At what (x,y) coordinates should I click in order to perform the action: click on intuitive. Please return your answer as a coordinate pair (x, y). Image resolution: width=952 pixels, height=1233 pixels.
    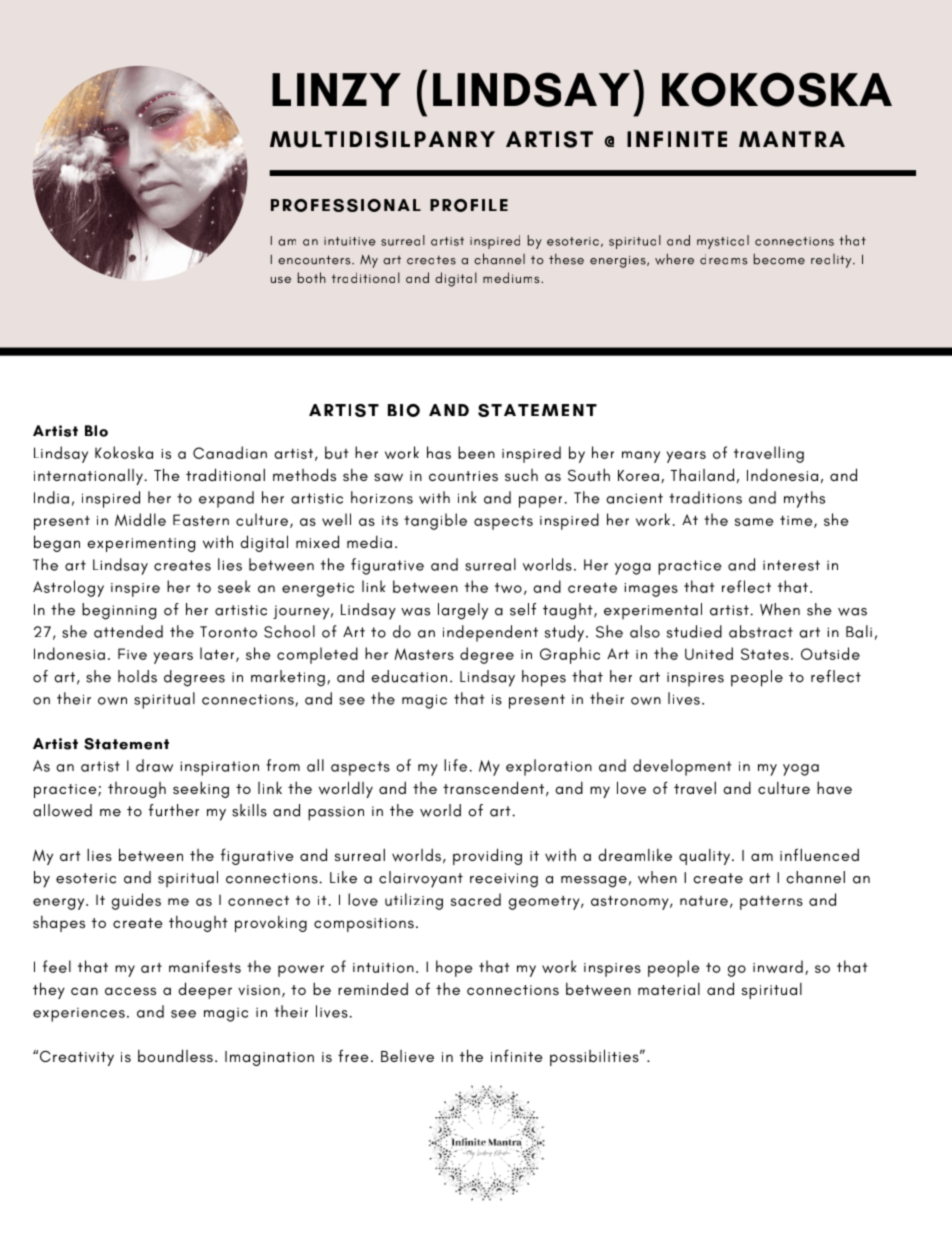
    Looking at the image, I should click on (350, 241).
